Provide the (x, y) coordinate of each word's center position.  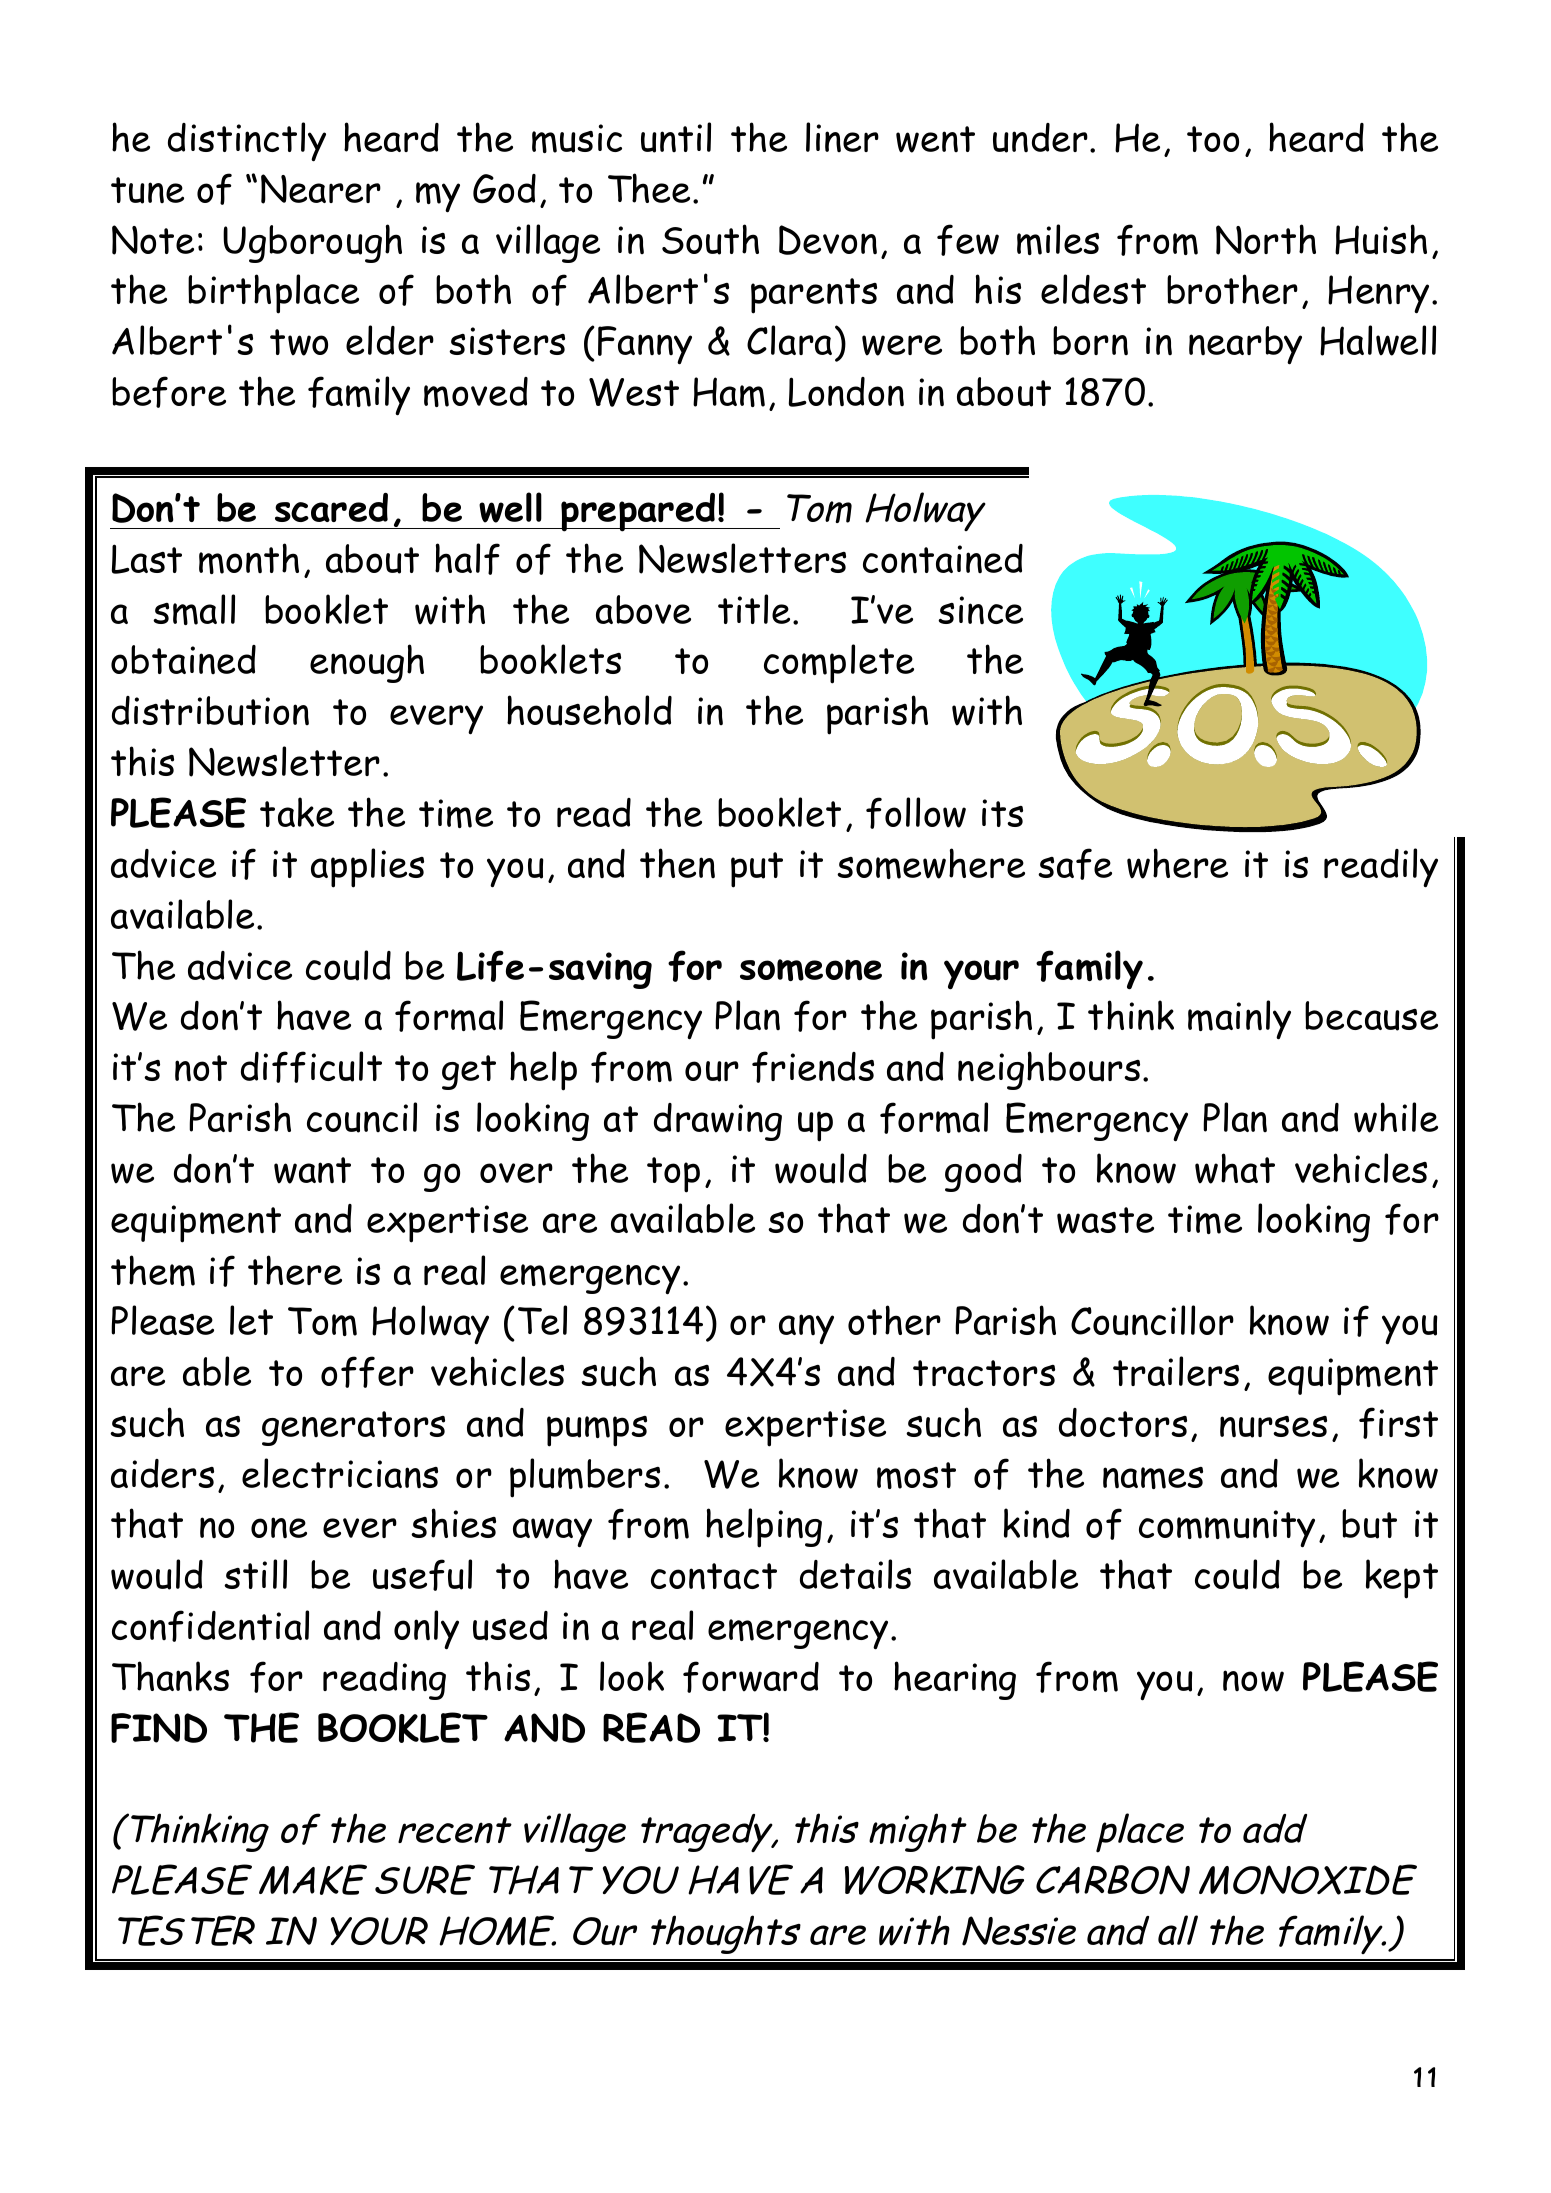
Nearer (321, 189)
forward (751, 1677)
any (806, 1329)
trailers (1176, 1371)
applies (367, 868)
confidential (210, 1626)
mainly (1239, 1020)
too (1213, 139)
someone (811, 970)
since (980, 610)
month (249, 558)
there (295, 1270)
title (754, 609)
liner (842, 137)
